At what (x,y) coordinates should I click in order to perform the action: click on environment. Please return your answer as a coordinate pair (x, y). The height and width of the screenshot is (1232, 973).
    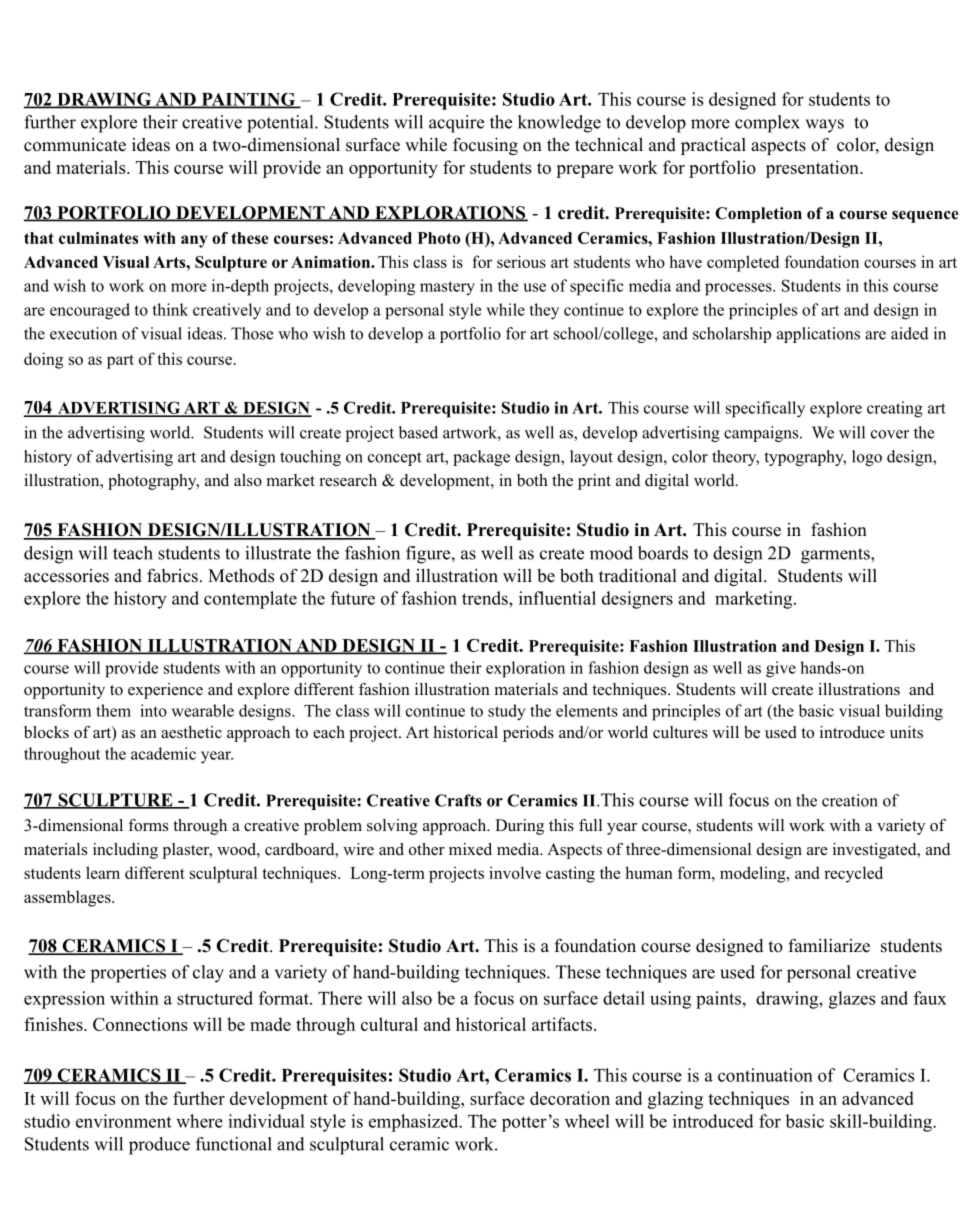
    Looking at the image, I should click on (124, 1121).
